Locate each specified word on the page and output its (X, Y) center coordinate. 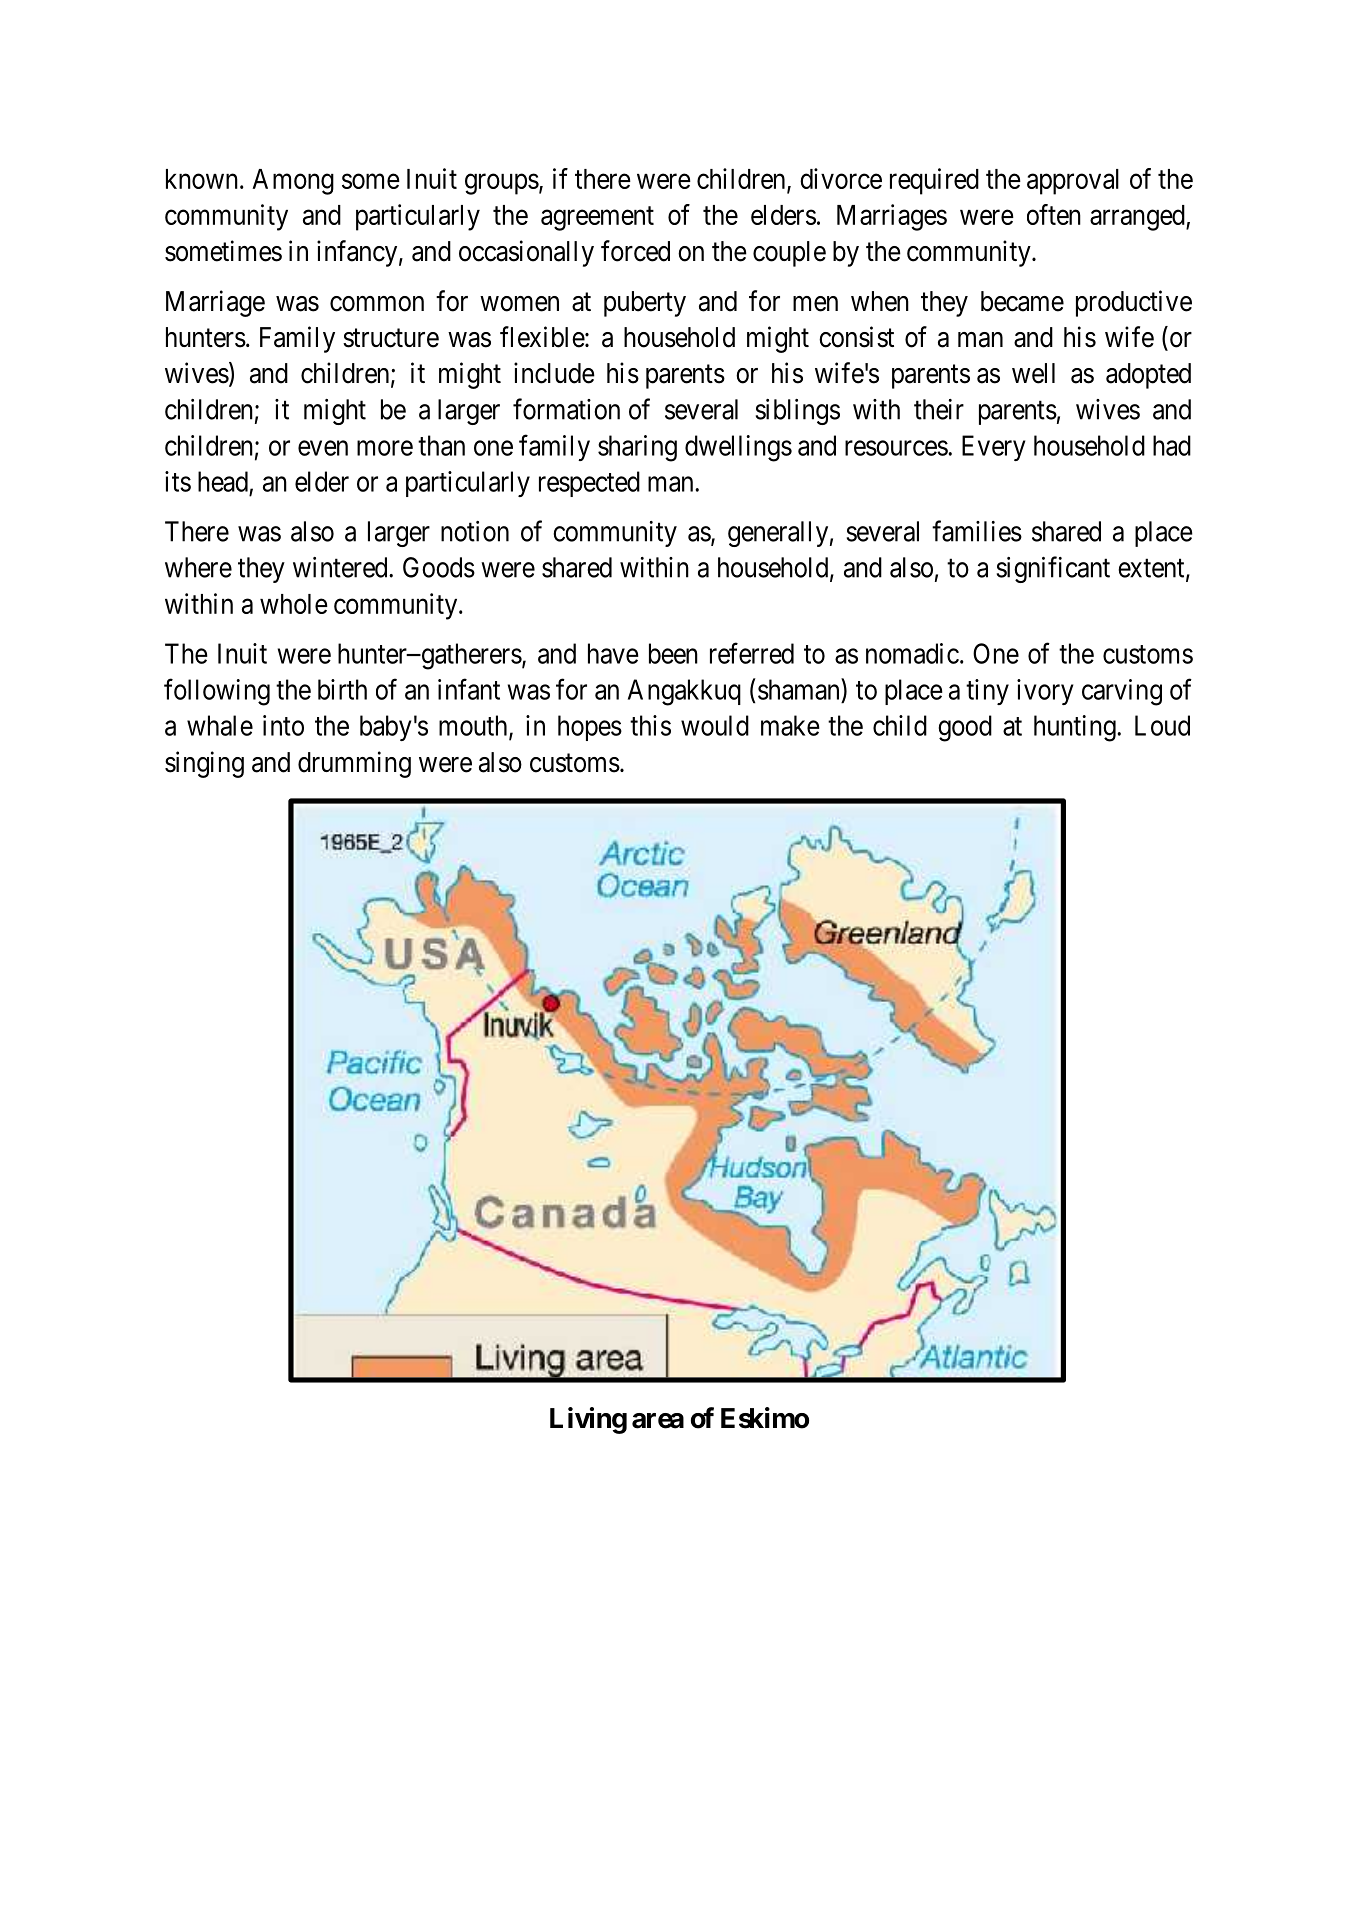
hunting (1076, 728)
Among (293, 182)
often (1054, 214)
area (658, 1421)
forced (635, 251)
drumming (354, 764)
